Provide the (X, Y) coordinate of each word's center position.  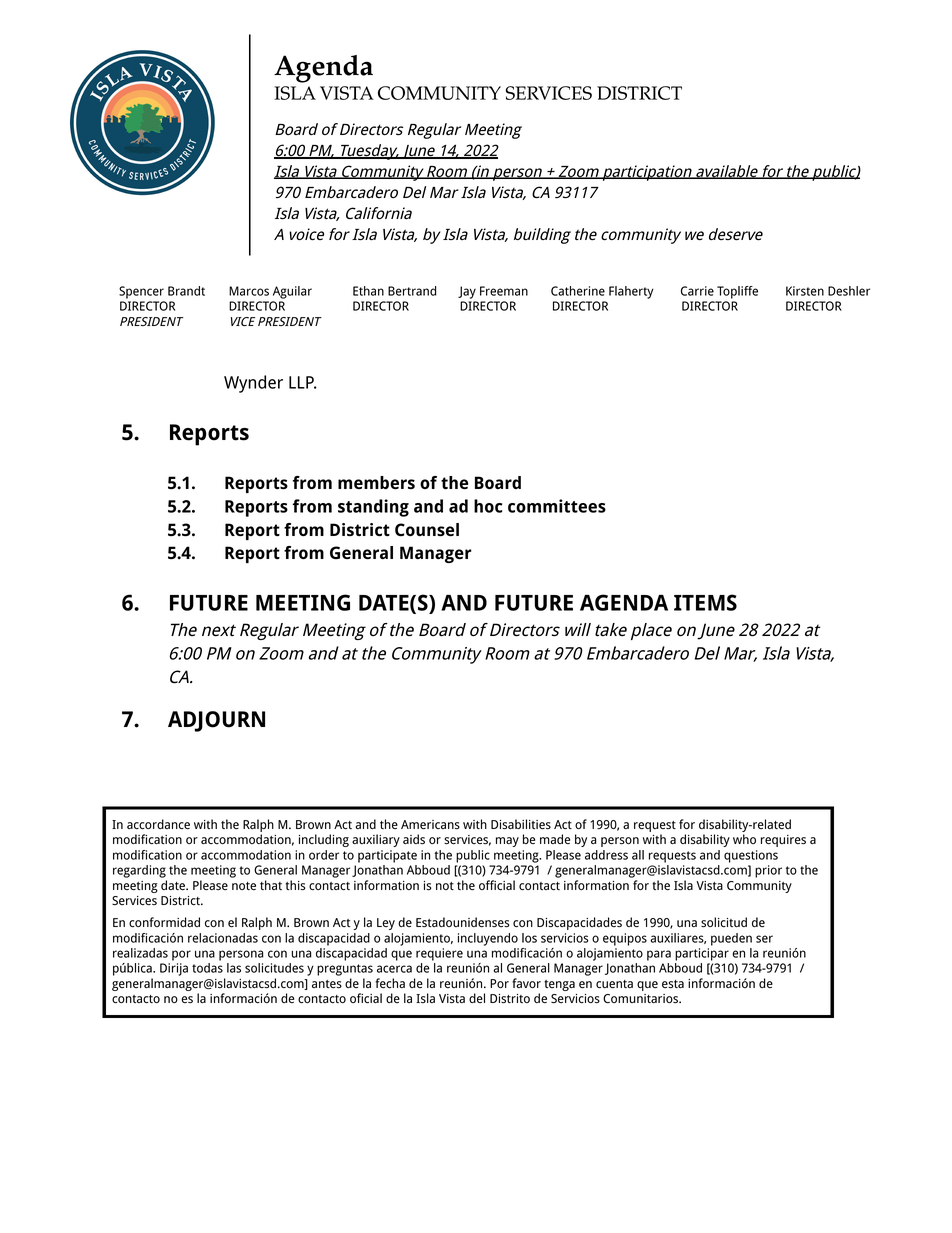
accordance (158, 824)
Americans (430, 825)
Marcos (249, 291)
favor (526, 983)
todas (207, 968)
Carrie (697, 291)
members (376, 482)
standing (373, 508)
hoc (488, 506)
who (744, 839)
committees (557, 506)
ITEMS (705, 602)
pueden (731, 939)
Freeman (504, 291)
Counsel (427, 529)
